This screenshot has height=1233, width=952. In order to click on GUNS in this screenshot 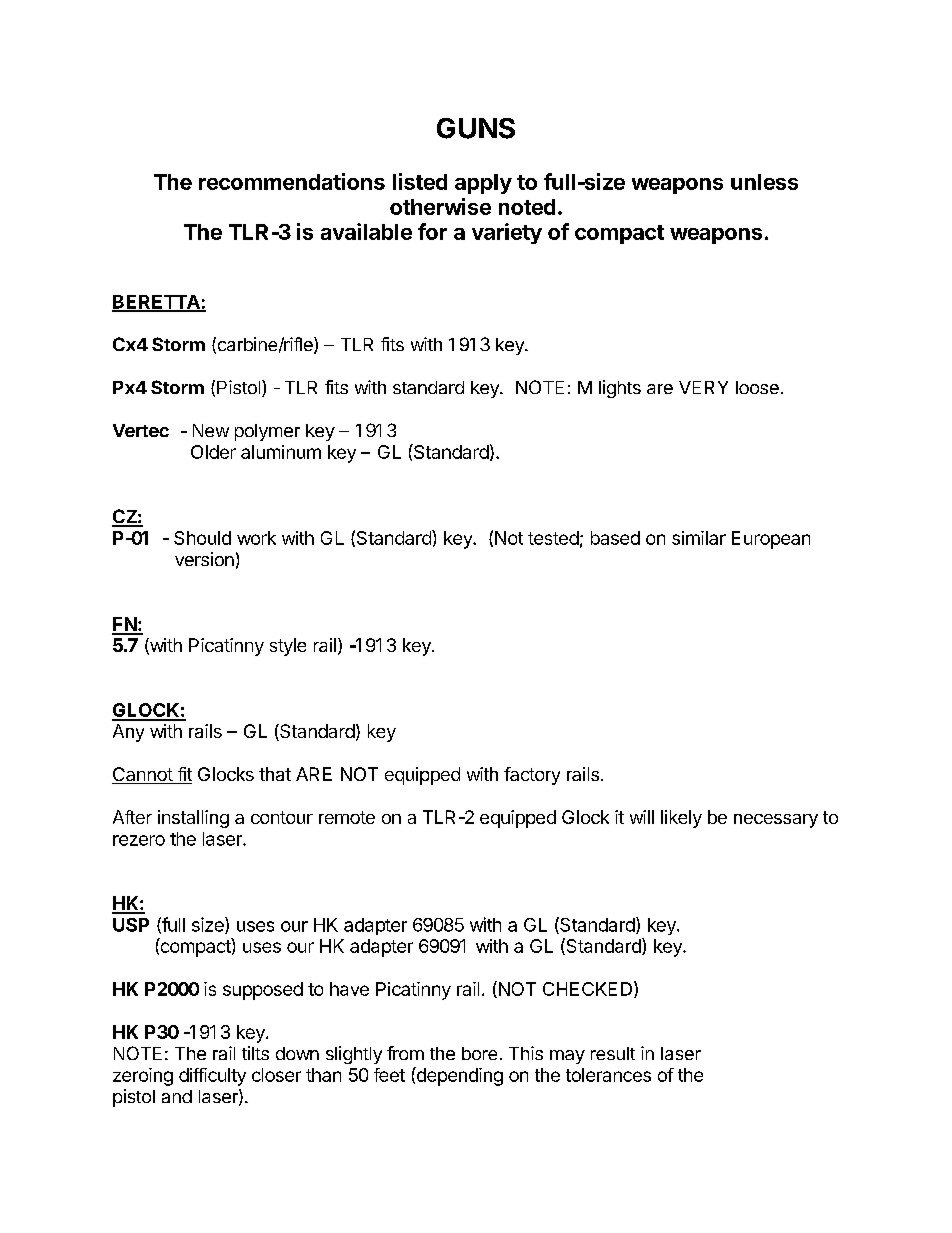, I will do `click(476, 128)`.
